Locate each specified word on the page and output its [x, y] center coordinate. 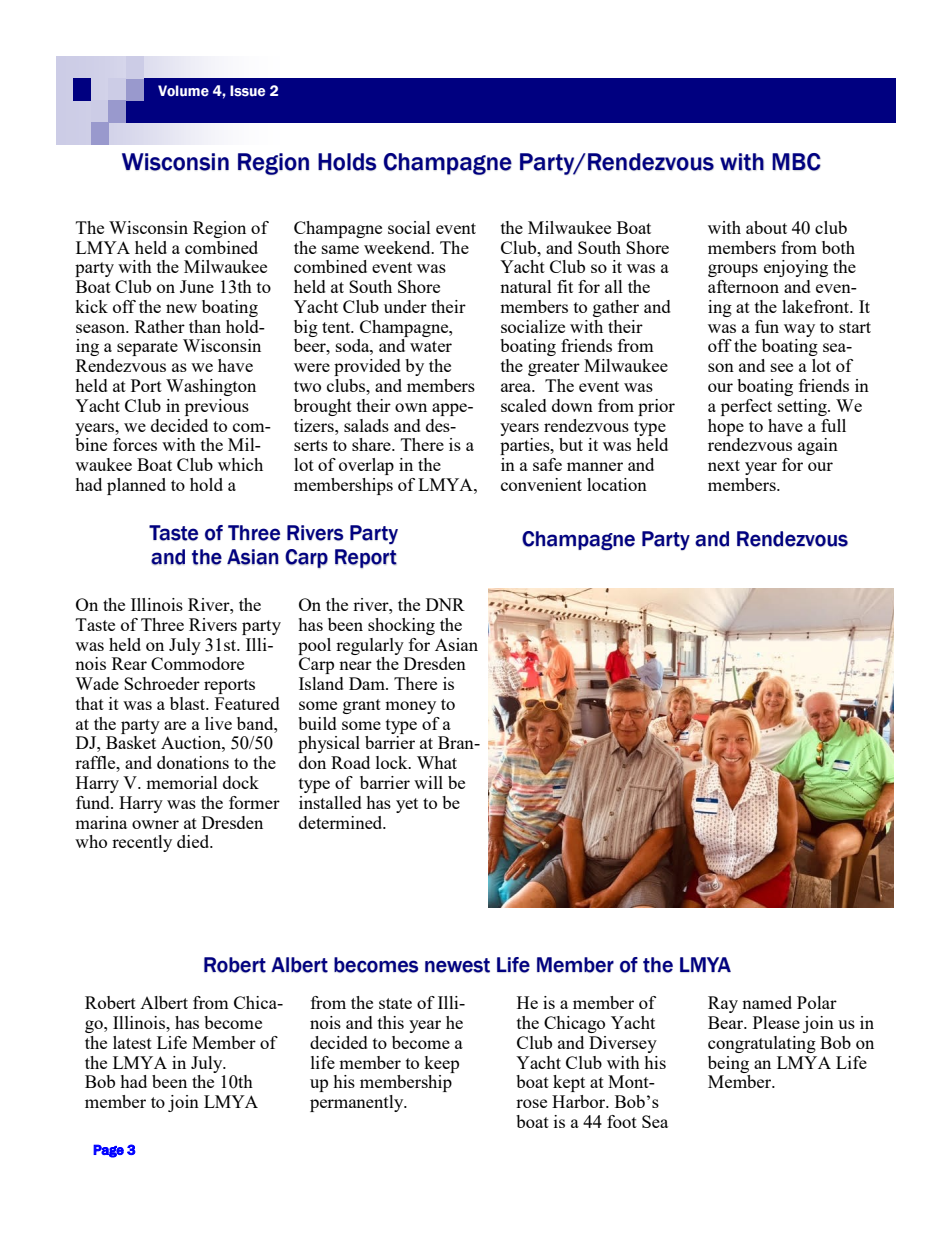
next [724, 465]
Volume [183, 91]
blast [189, 703]
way [799, 330]
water [431, 346]
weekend [398, 247]
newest [457, 965]
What [437, 762]
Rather [160, 326]
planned [136, 486]
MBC [796, 162]
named [767, 1002]
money [410, 707]
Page [108, 1151]
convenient [541, 484]
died [194, 841]
